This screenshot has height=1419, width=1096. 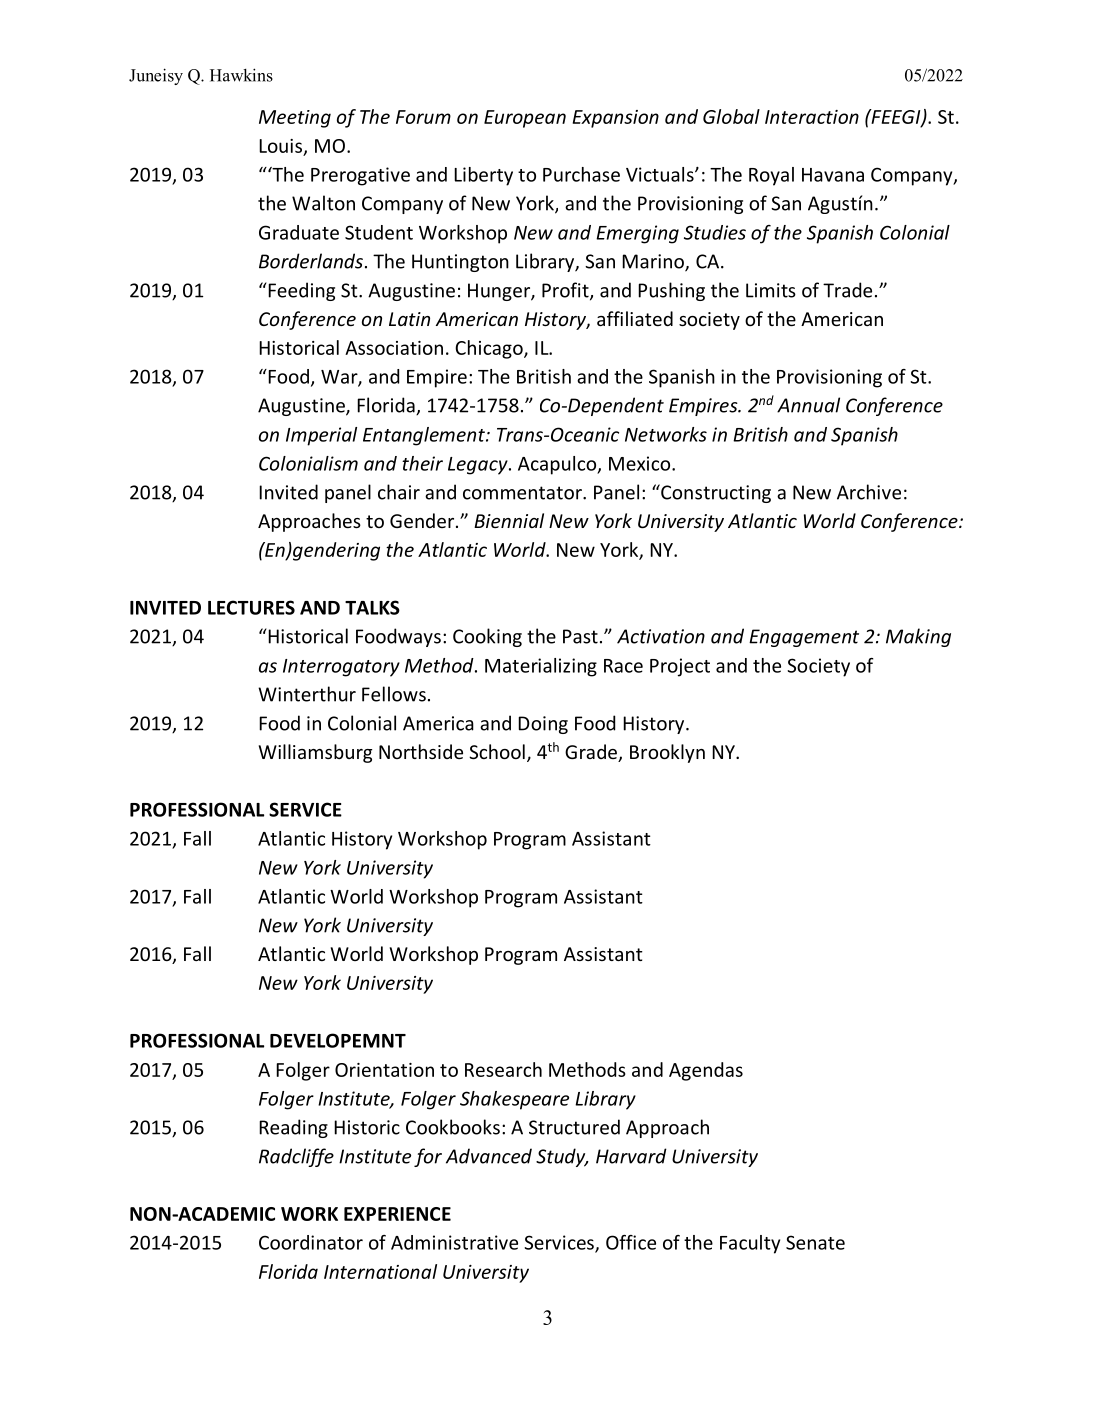 What do you see at coordinates (315, 753) in the screenshot?
I see `Williamsburg` at bounding box center [315, 753].
